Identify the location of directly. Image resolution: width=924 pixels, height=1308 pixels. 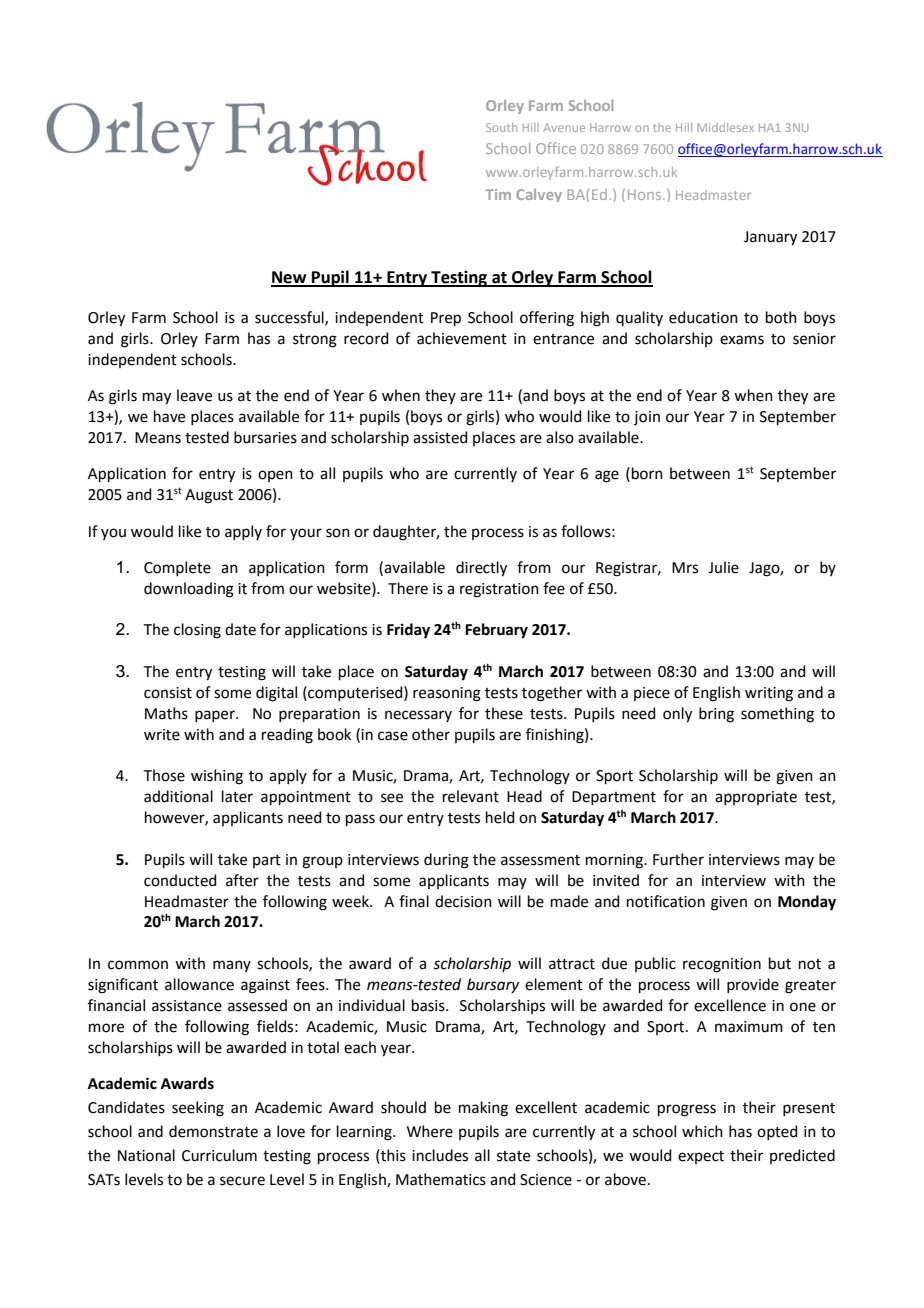
(481, 569).
